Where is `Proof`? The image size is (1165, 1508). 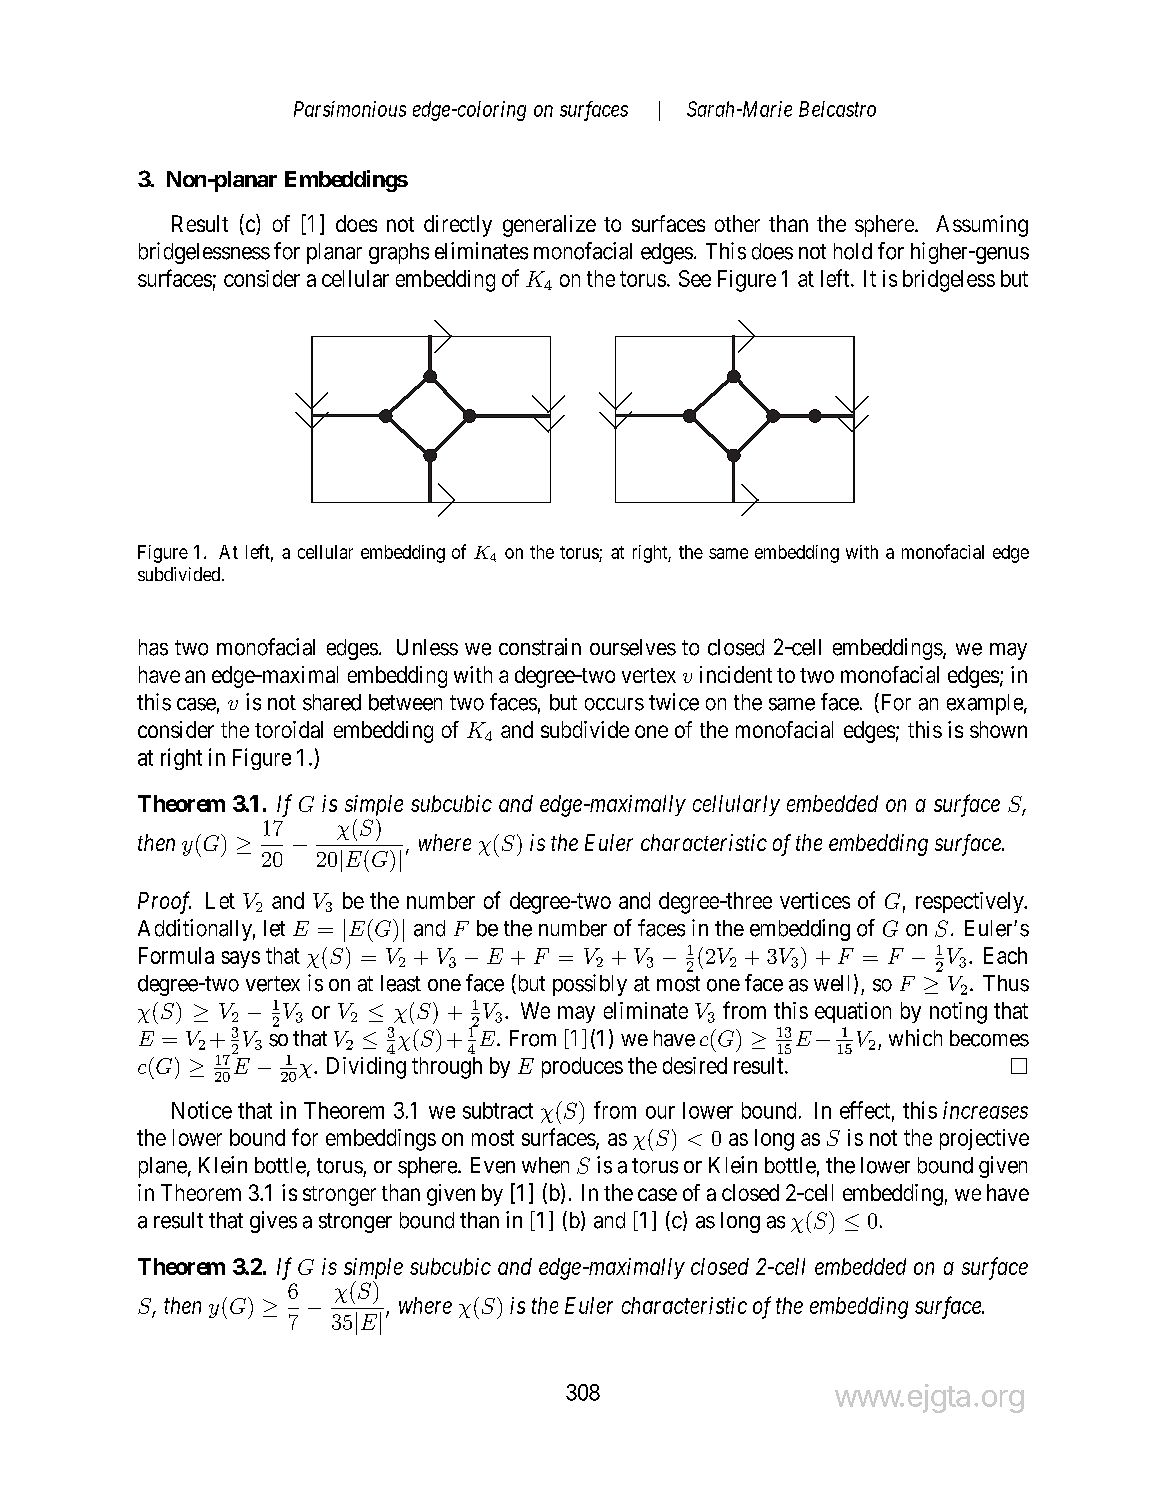 Proof is located at coordinates (164, 902).
